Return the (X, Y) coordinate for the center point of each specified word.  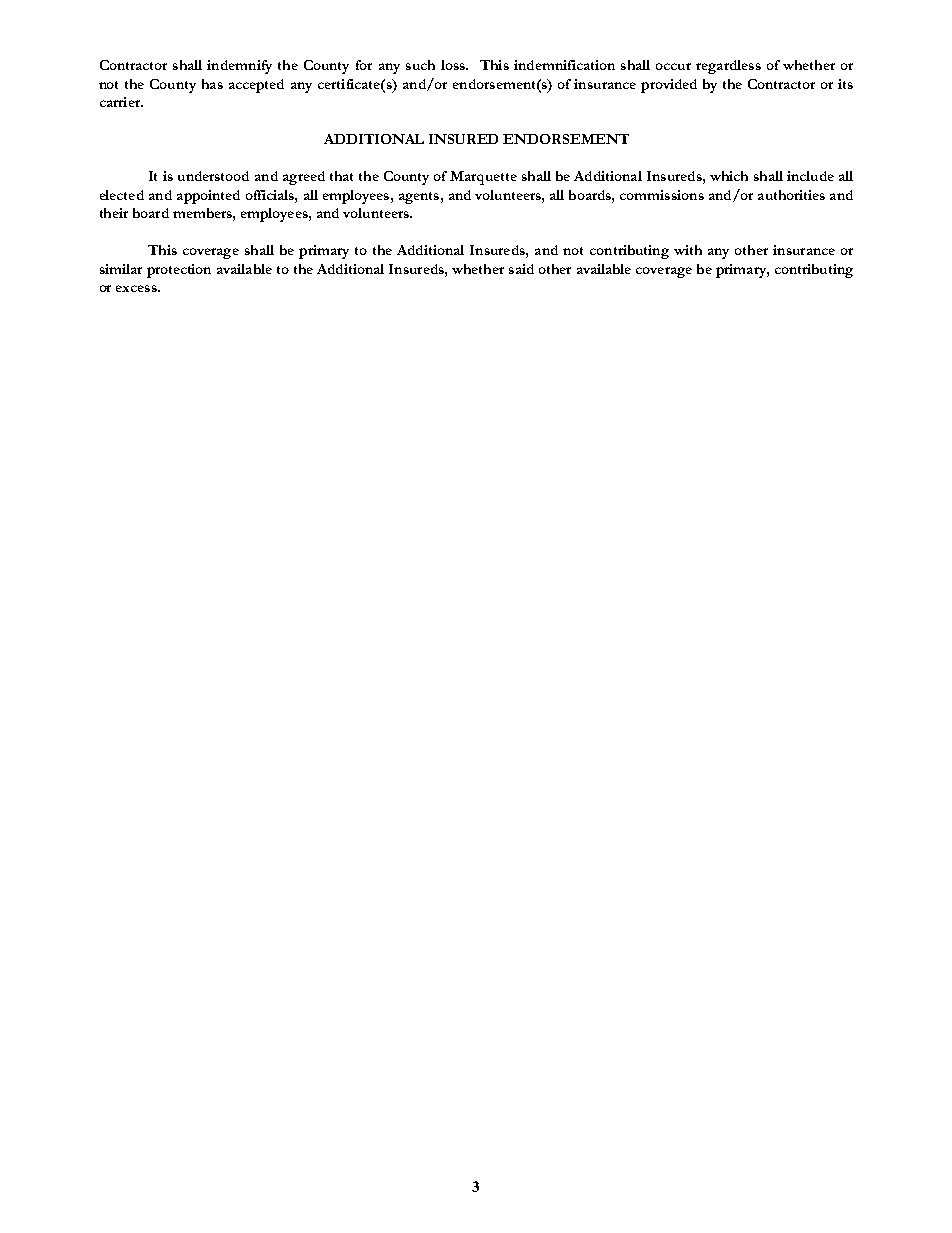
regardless (728, 67)
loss (454, 65)
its (845, 84)
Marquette (483, 178)
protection (179, 271)
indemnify (239, 67)
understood (213, 176)
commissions (662, 195)
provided (669, 86)
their (114, 213)
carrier (121, 102)
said (521, 269)
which (729, 176)
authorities (791, 195)
